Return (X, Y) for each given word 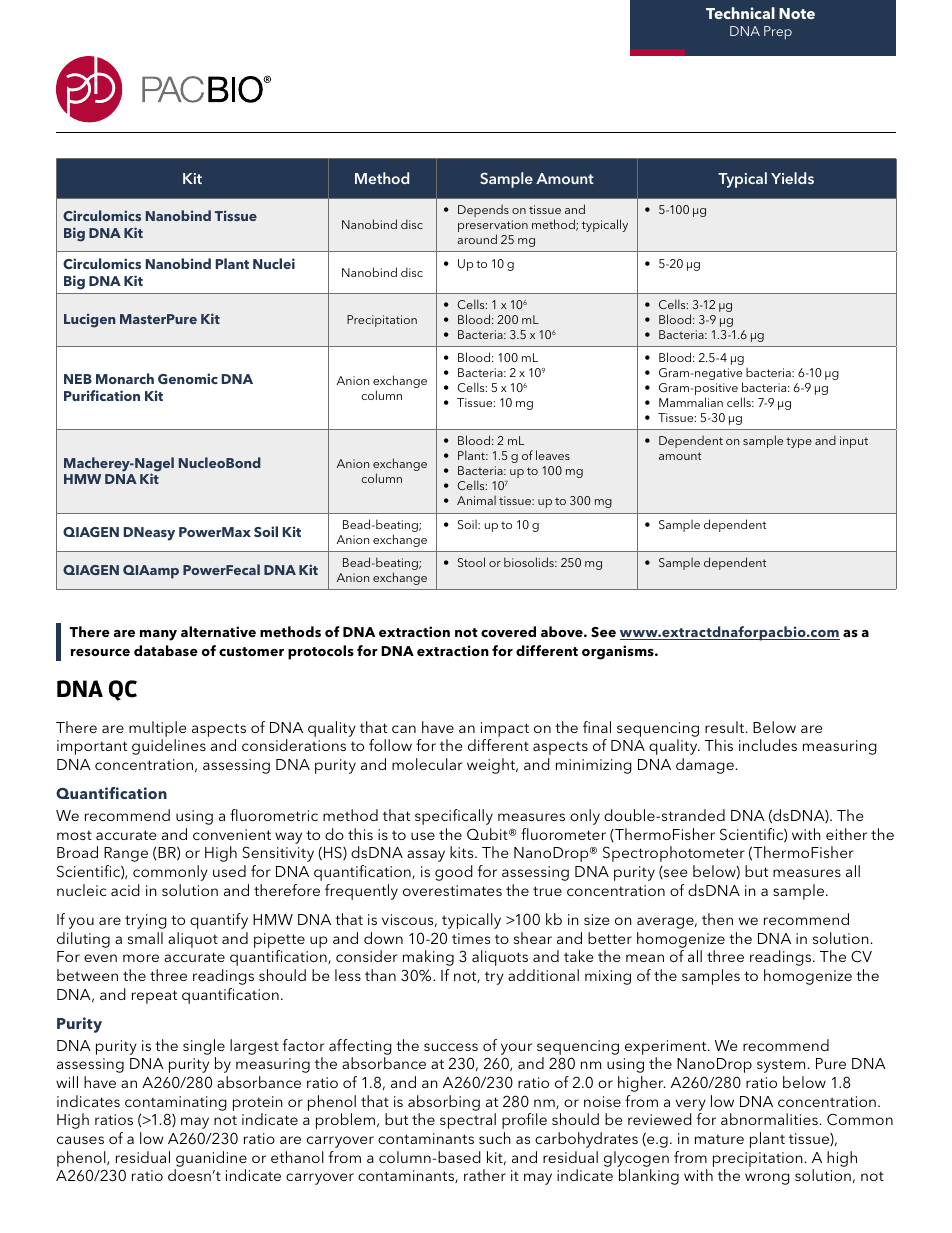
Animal (476, 500)
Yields (792, 178)
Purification (102, 395)
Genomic (188, 378)
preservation (493, 227)
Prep (778, 33)
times (471, 938)
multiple (157, 729)
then (717, 919)
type (799, 442)
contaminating (176, 1103)
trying (146, 921)
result (724, 727)
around (477, 239)
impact (505, 729)
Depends (483, 210)
